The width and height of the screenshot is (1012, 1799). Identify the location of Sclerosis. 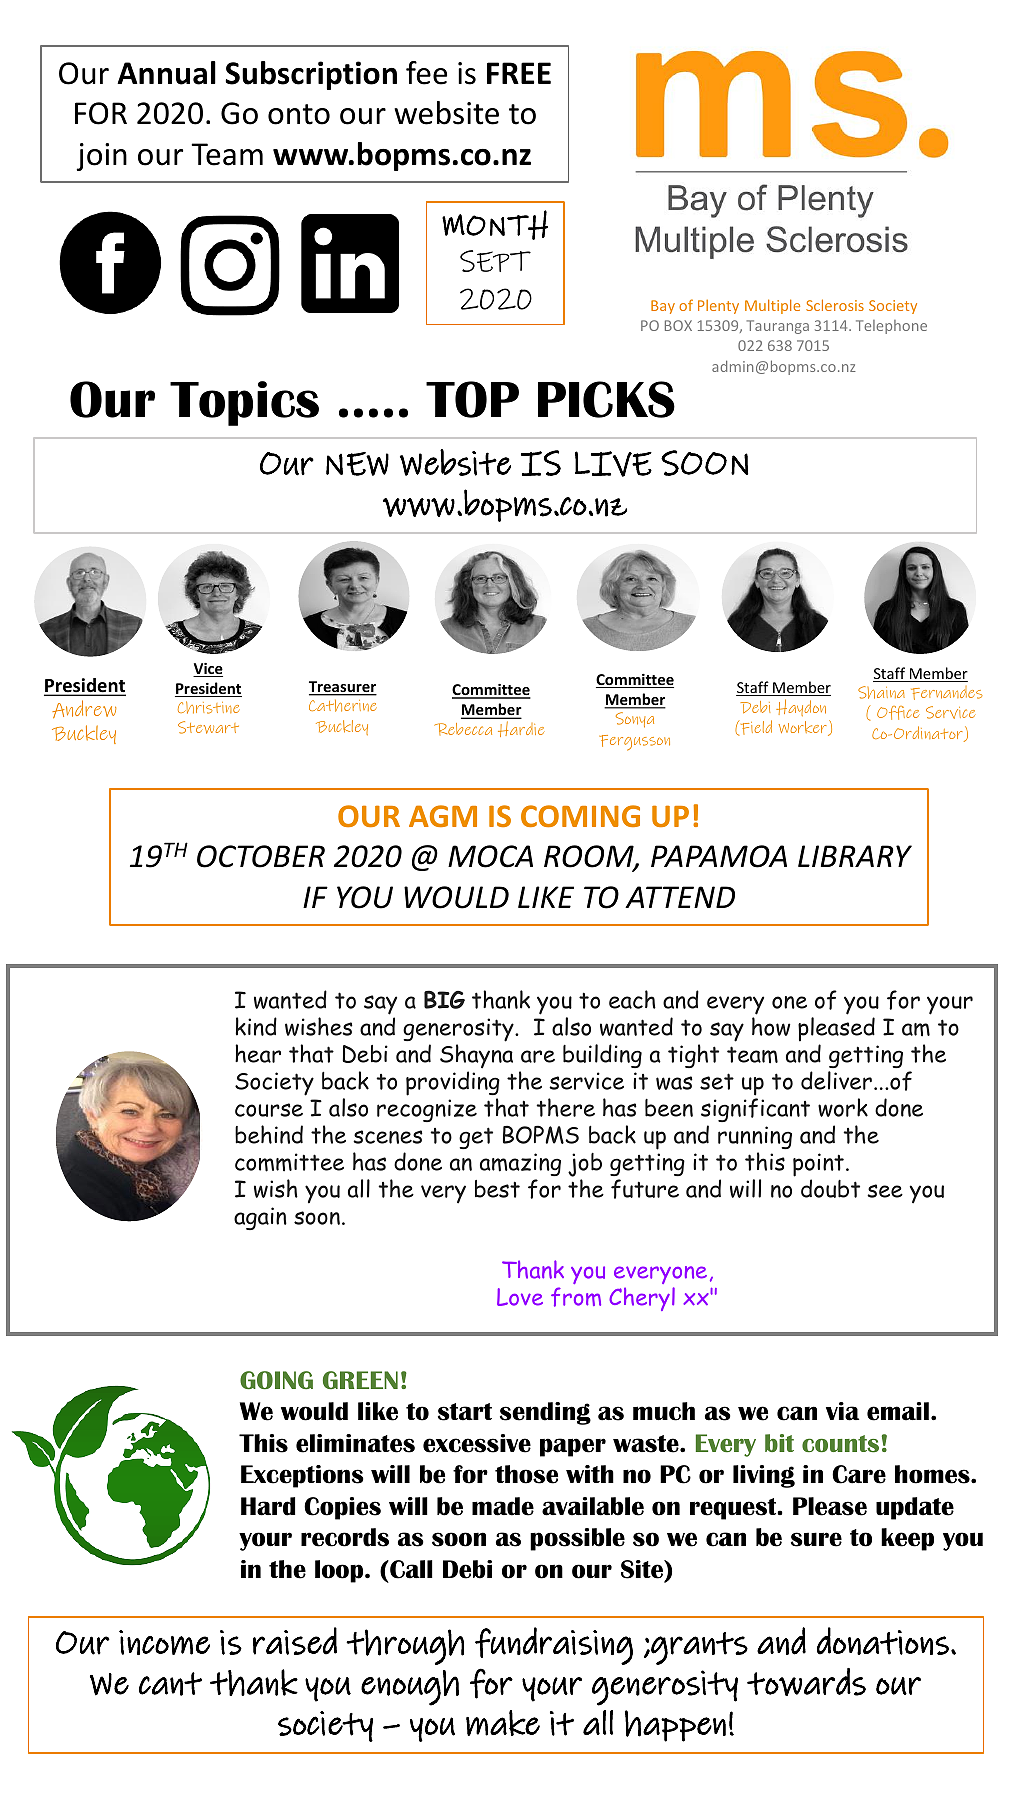
(835, 305).
